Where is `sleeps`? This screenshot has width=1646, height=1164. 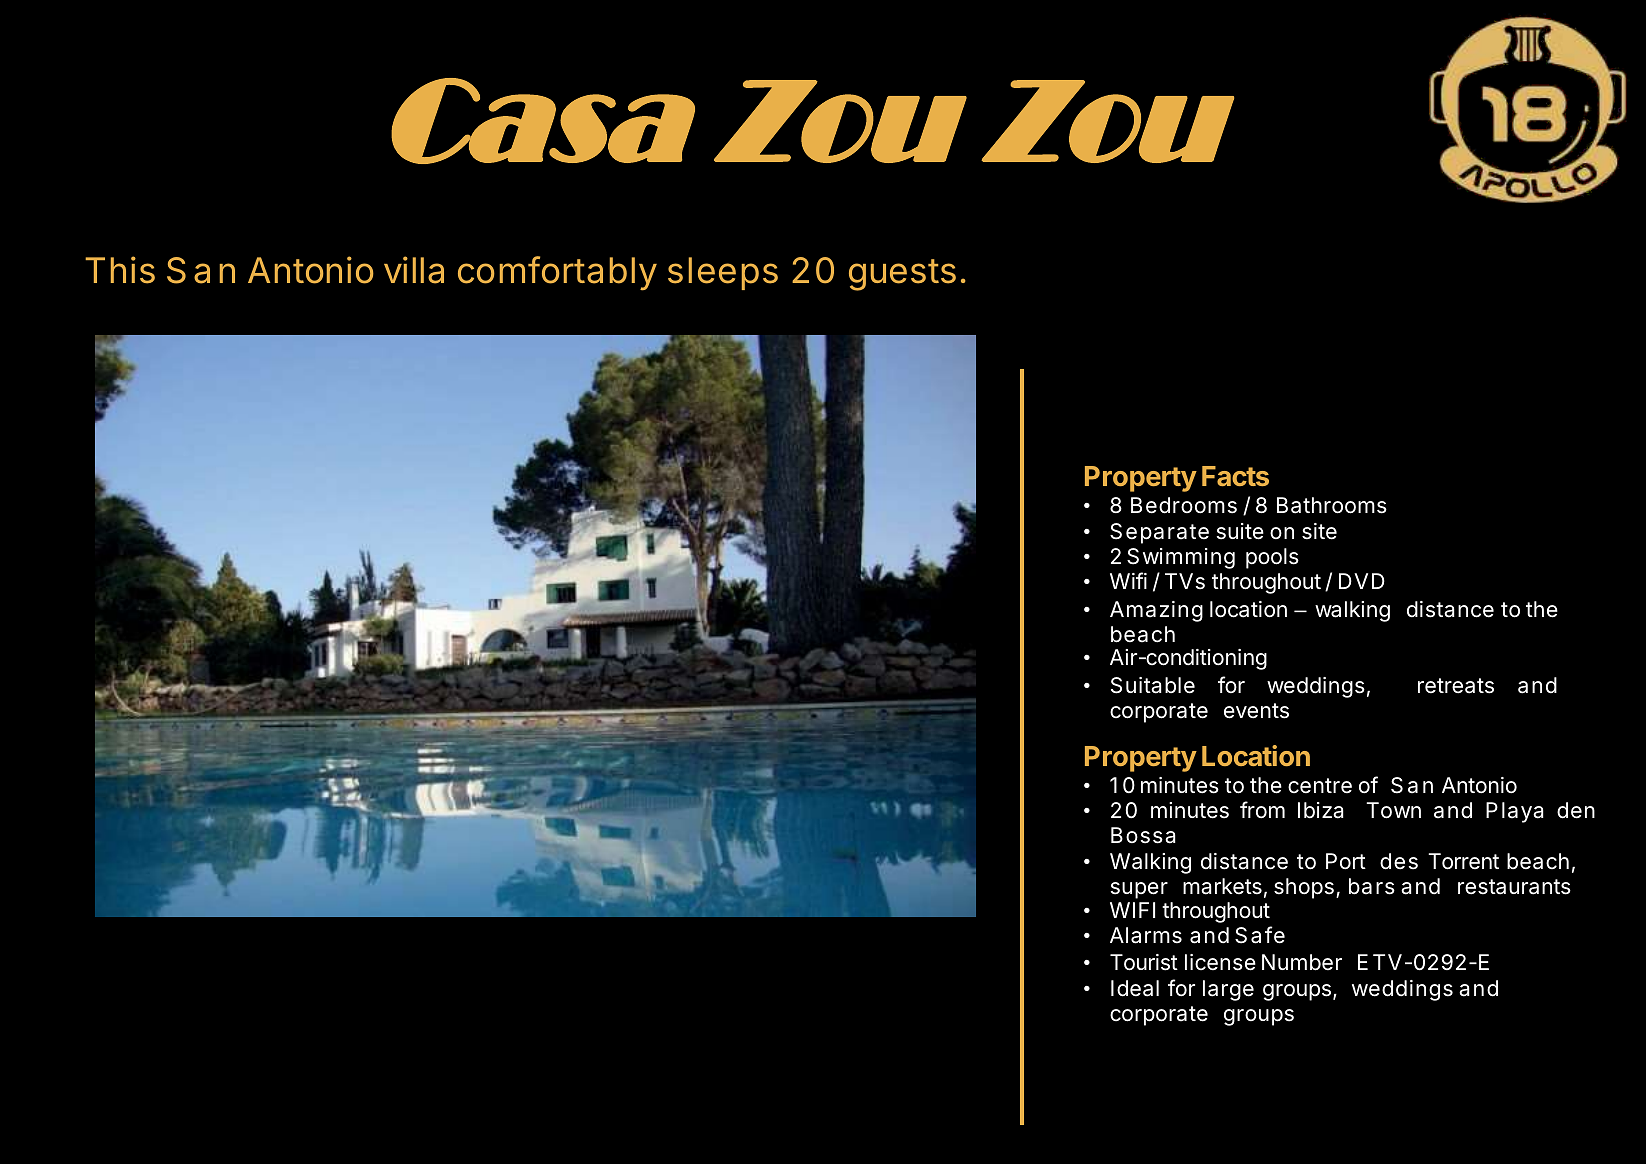
sleeps is located at coordinates (723, 273).
